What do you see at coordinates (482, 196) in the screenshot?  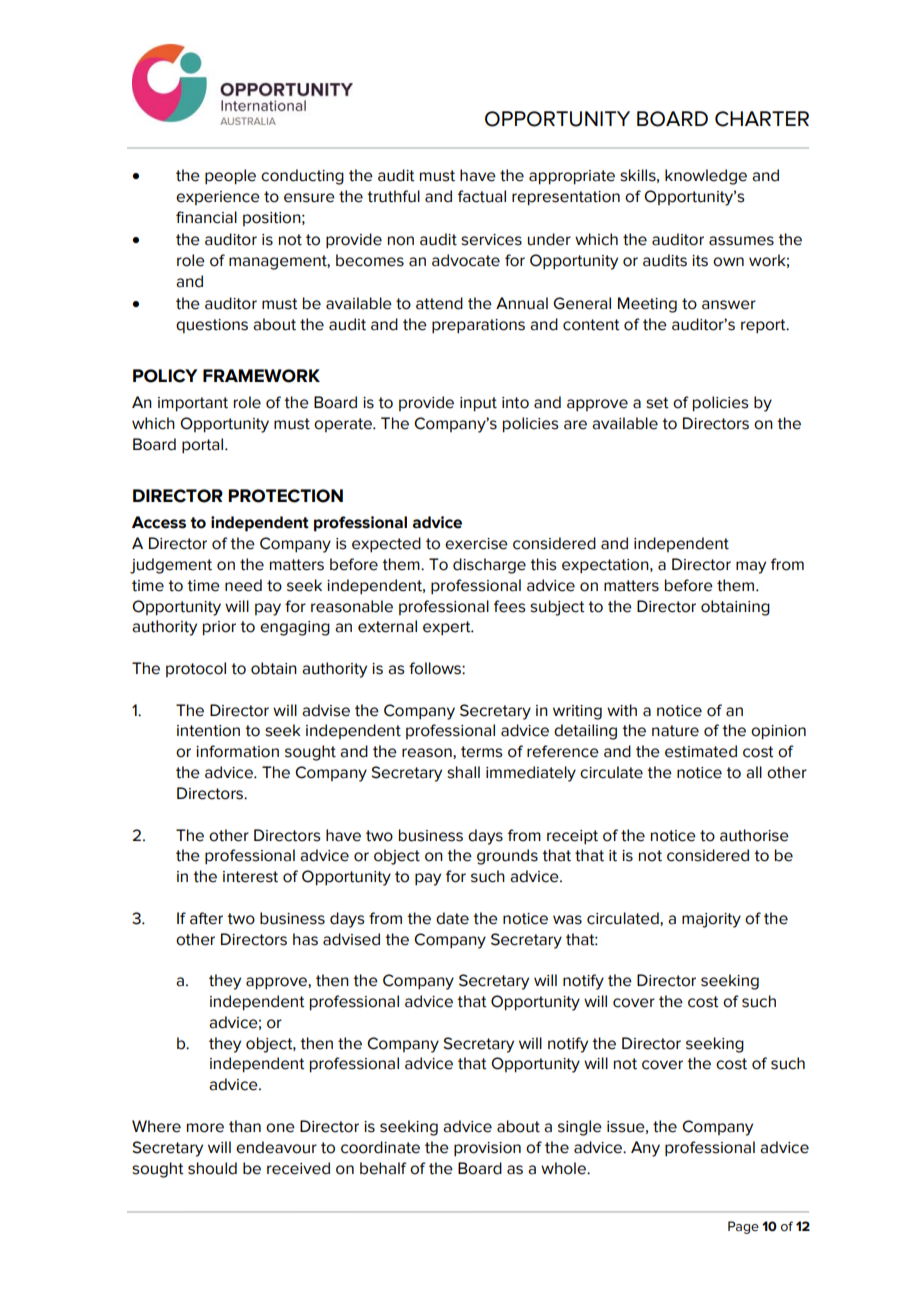 I see `factual` at bounding box center [482, 196].
